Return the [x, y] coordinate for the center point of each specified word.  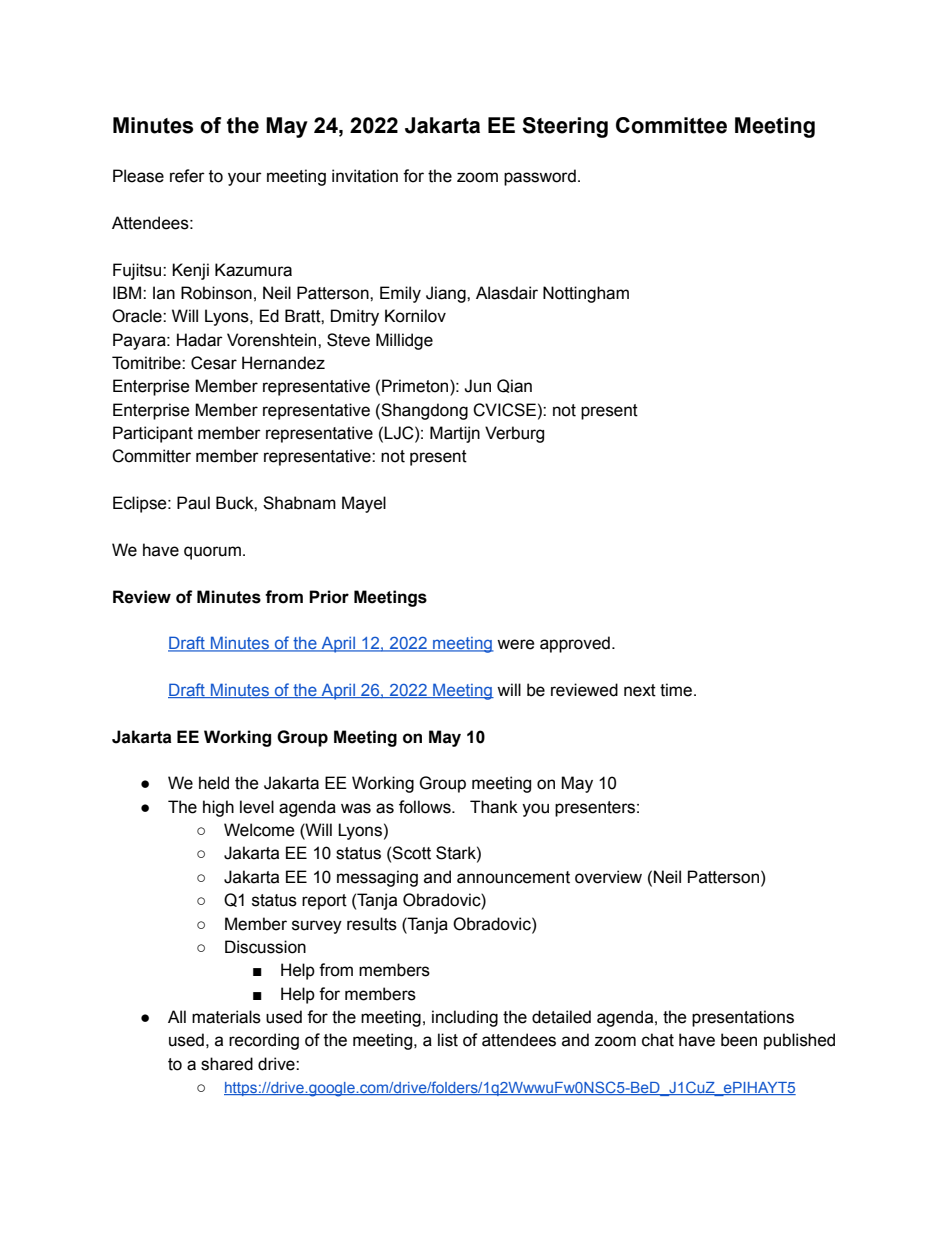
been [739, 1040]
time [677, 690]
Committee [671, 125]
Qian [514, 386]
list [448, 1040]
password [540, 177]
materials [226, 1017]
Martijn [455, 434]
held [214, 783]
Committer [151, 456]
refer [187, 176]
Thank [494, 807]
